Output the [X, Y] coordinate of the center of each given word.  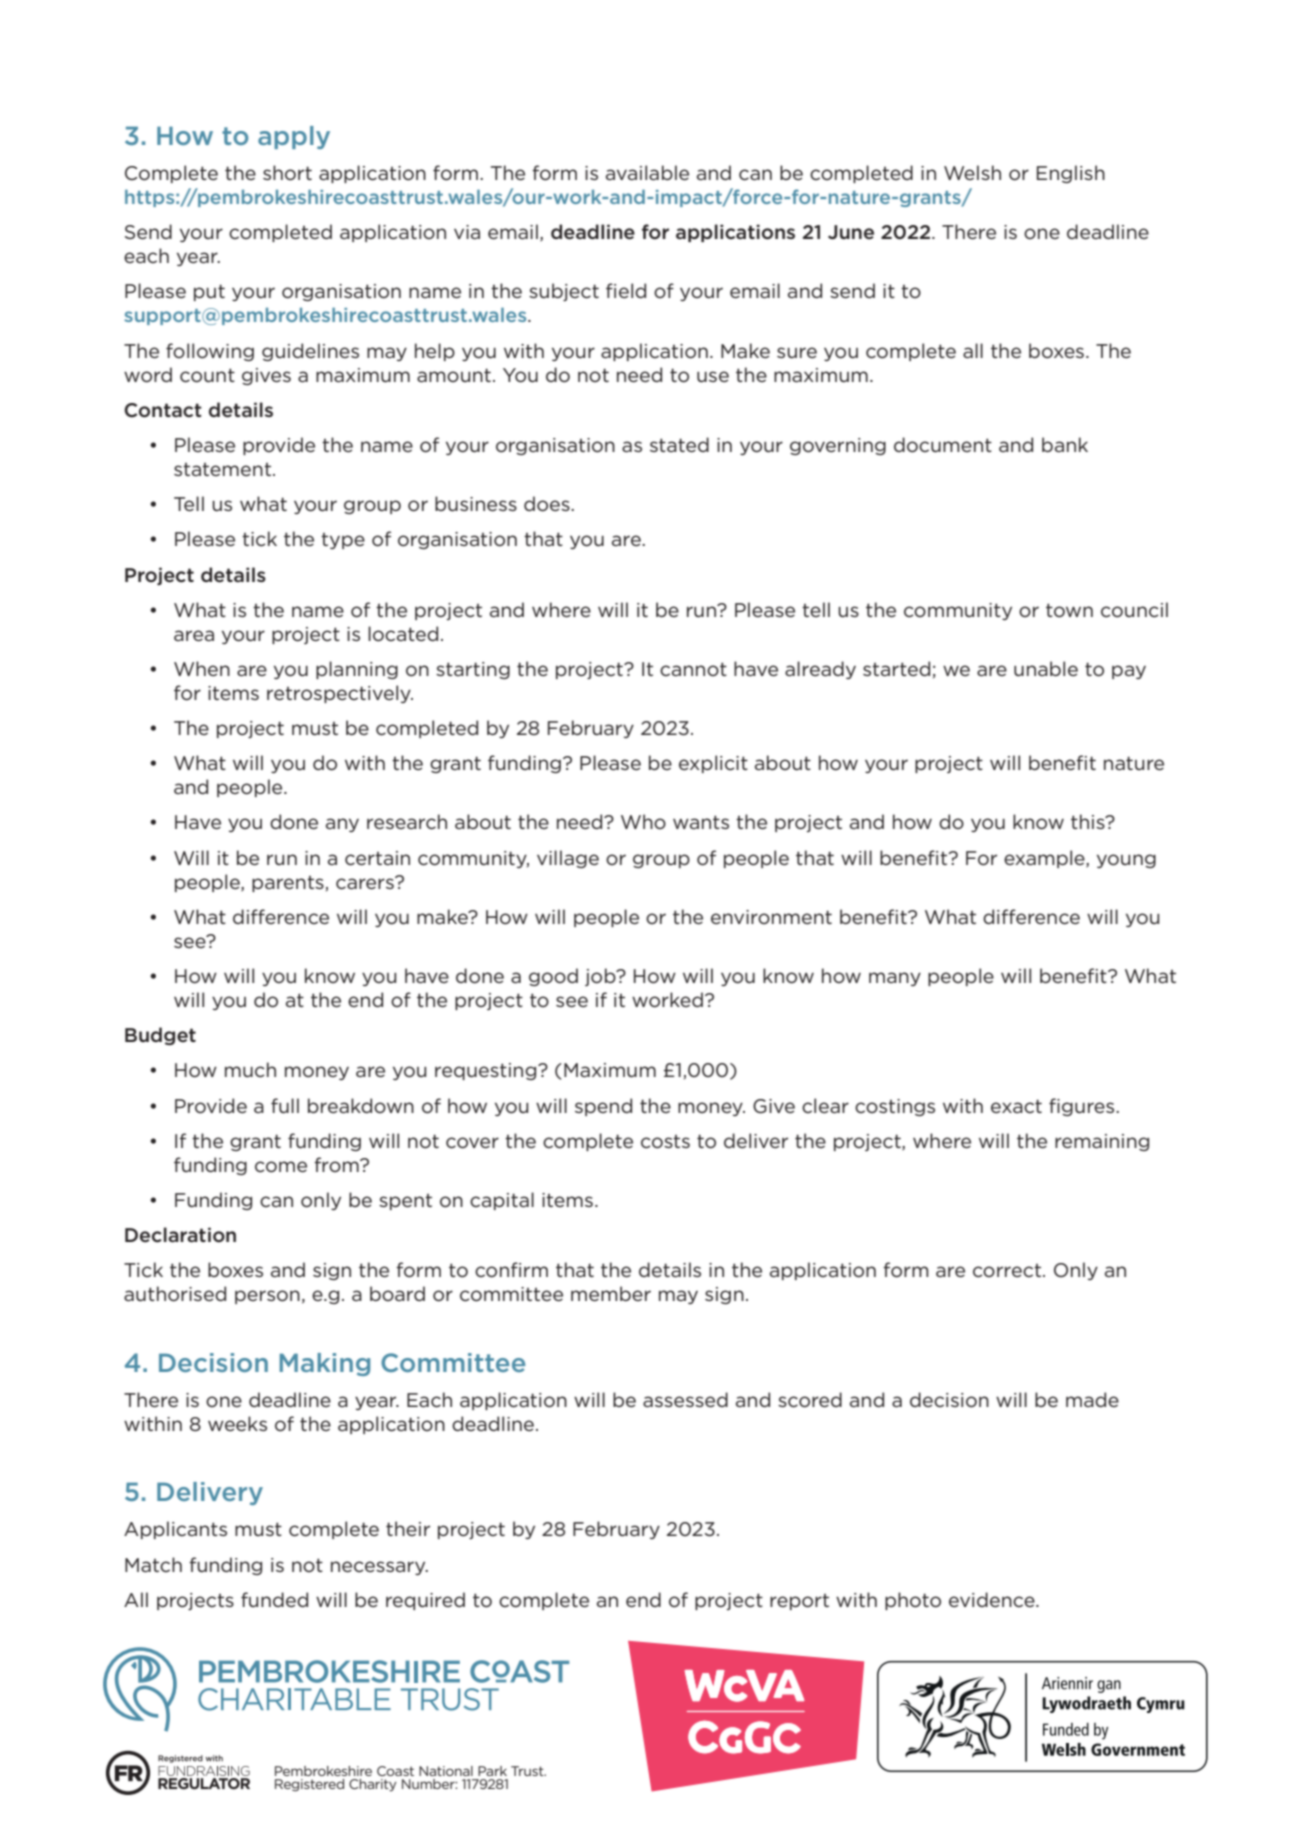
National [446, 1771]
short [287, 173]
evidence [993, 1599]
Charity [373, 1785]
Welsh [972, 172]
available [647, 172]
